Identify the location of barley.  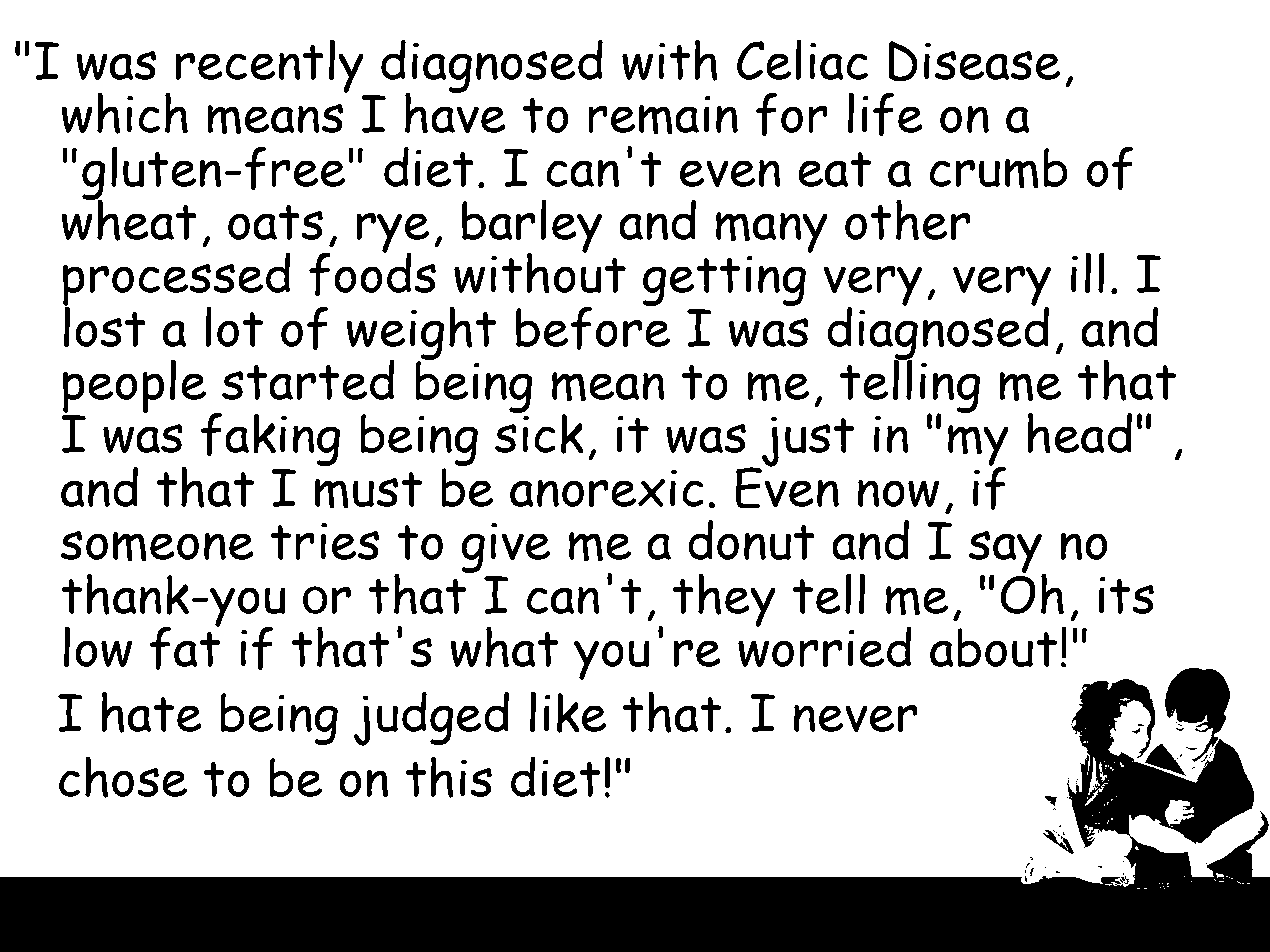
(532, 227).
